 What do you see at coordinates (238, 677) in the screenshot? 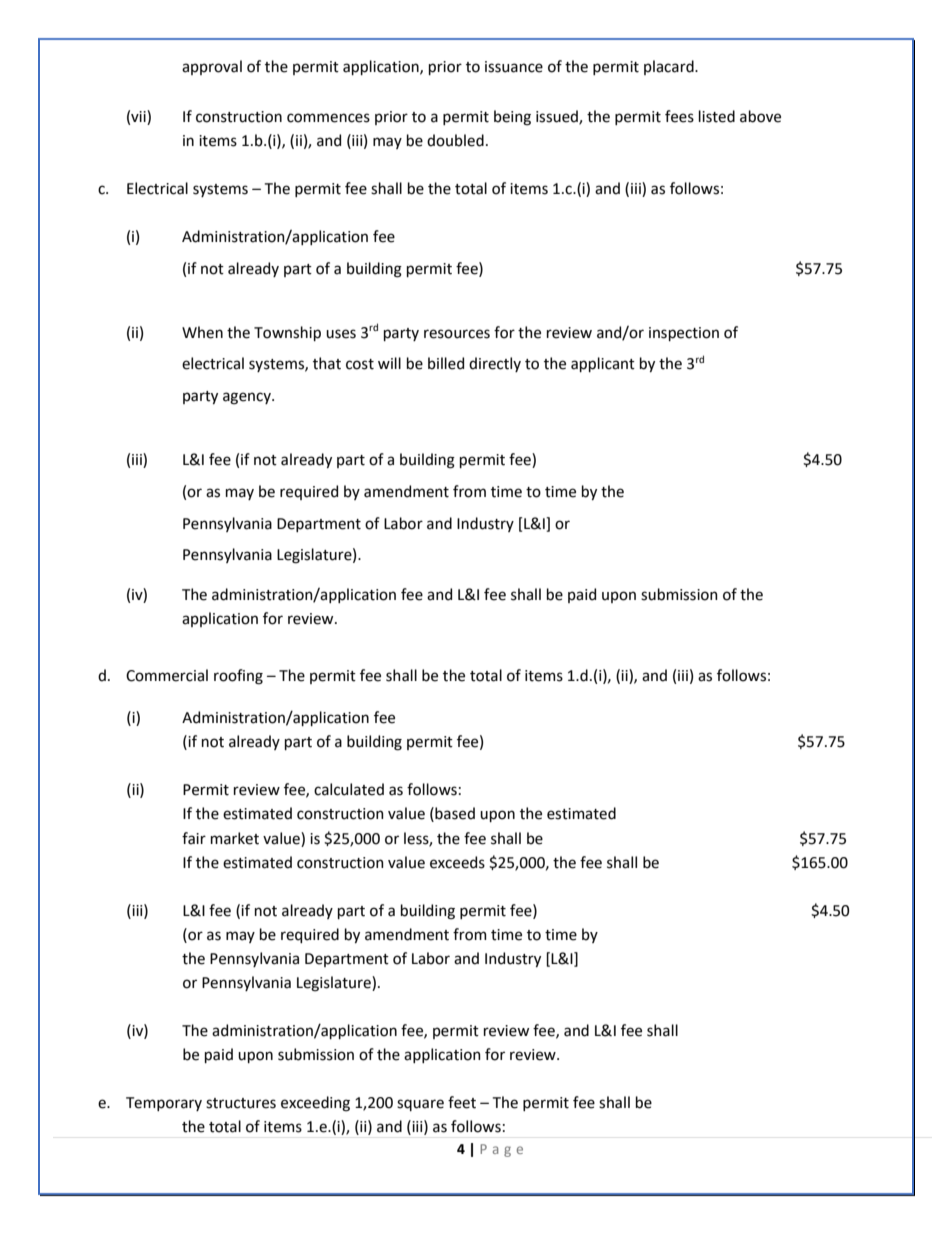
I see `roofing` at bounding box center [238, 677].
